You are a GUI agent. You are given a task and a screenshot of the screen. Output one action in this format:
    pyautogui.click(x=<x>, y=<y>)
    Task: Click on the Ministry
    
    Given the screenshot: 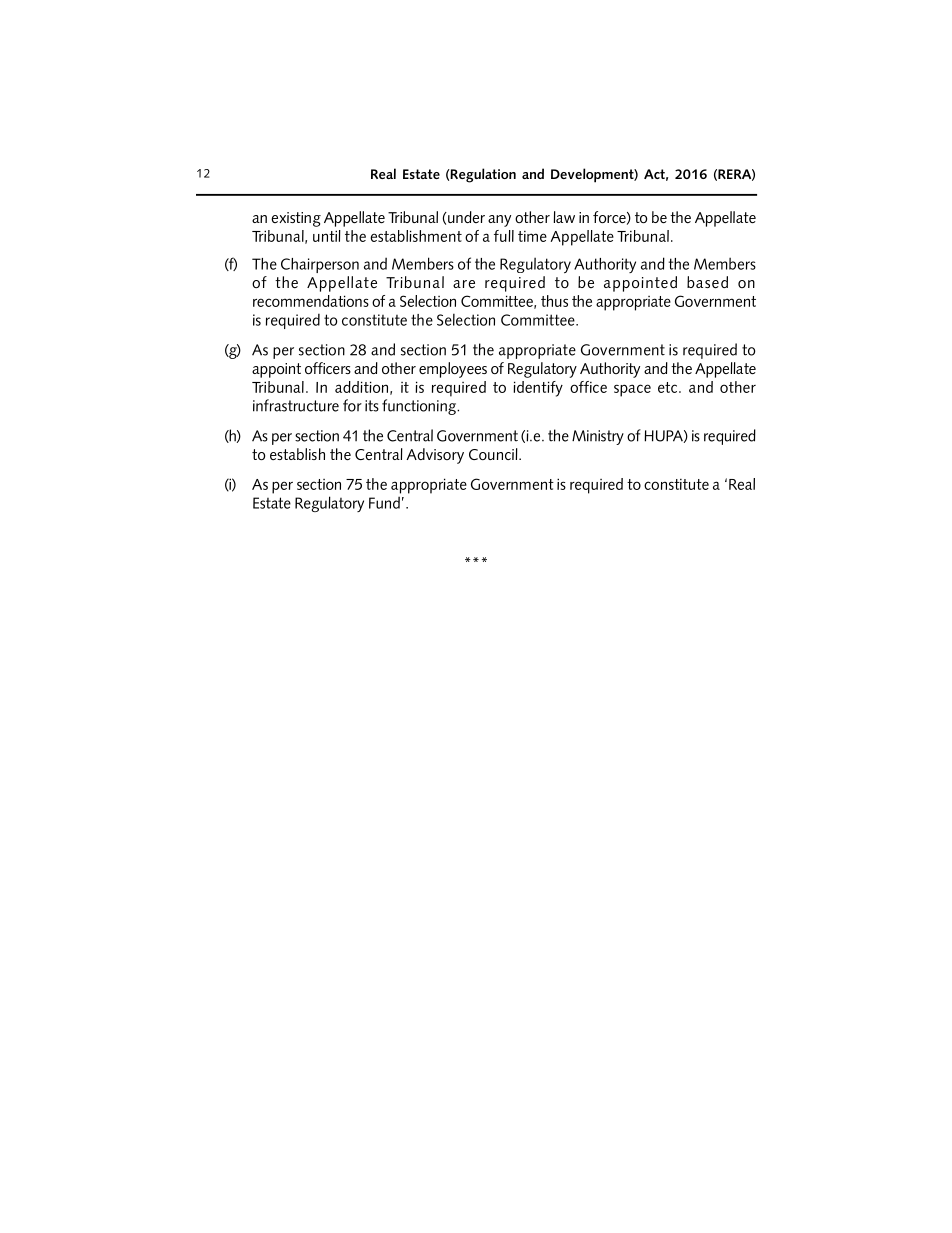 What is the action you would take?
    pyautogui.click(x=598, y=437)
